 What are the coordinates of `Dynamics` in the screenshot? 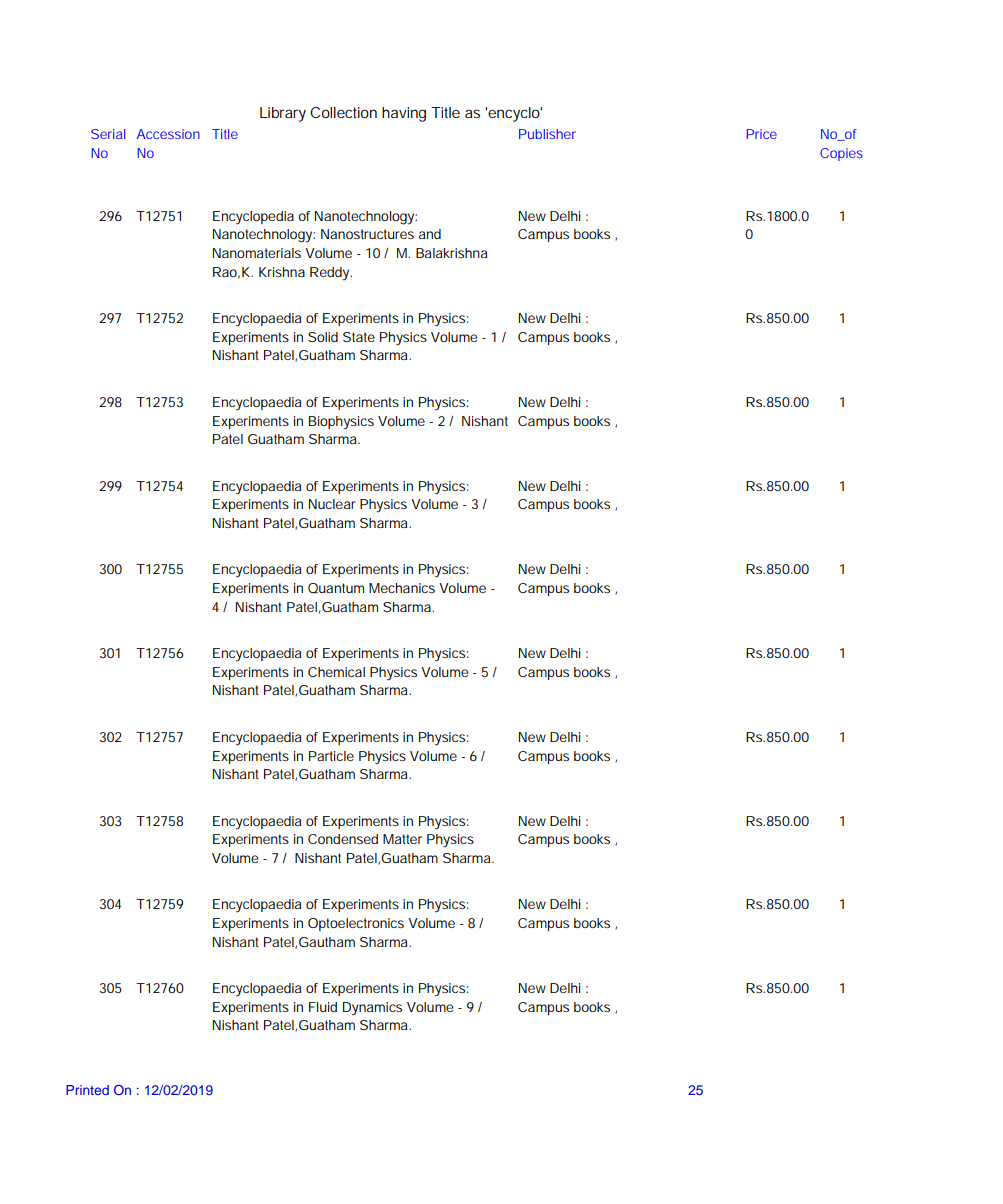 It's located at (372, 1009).
